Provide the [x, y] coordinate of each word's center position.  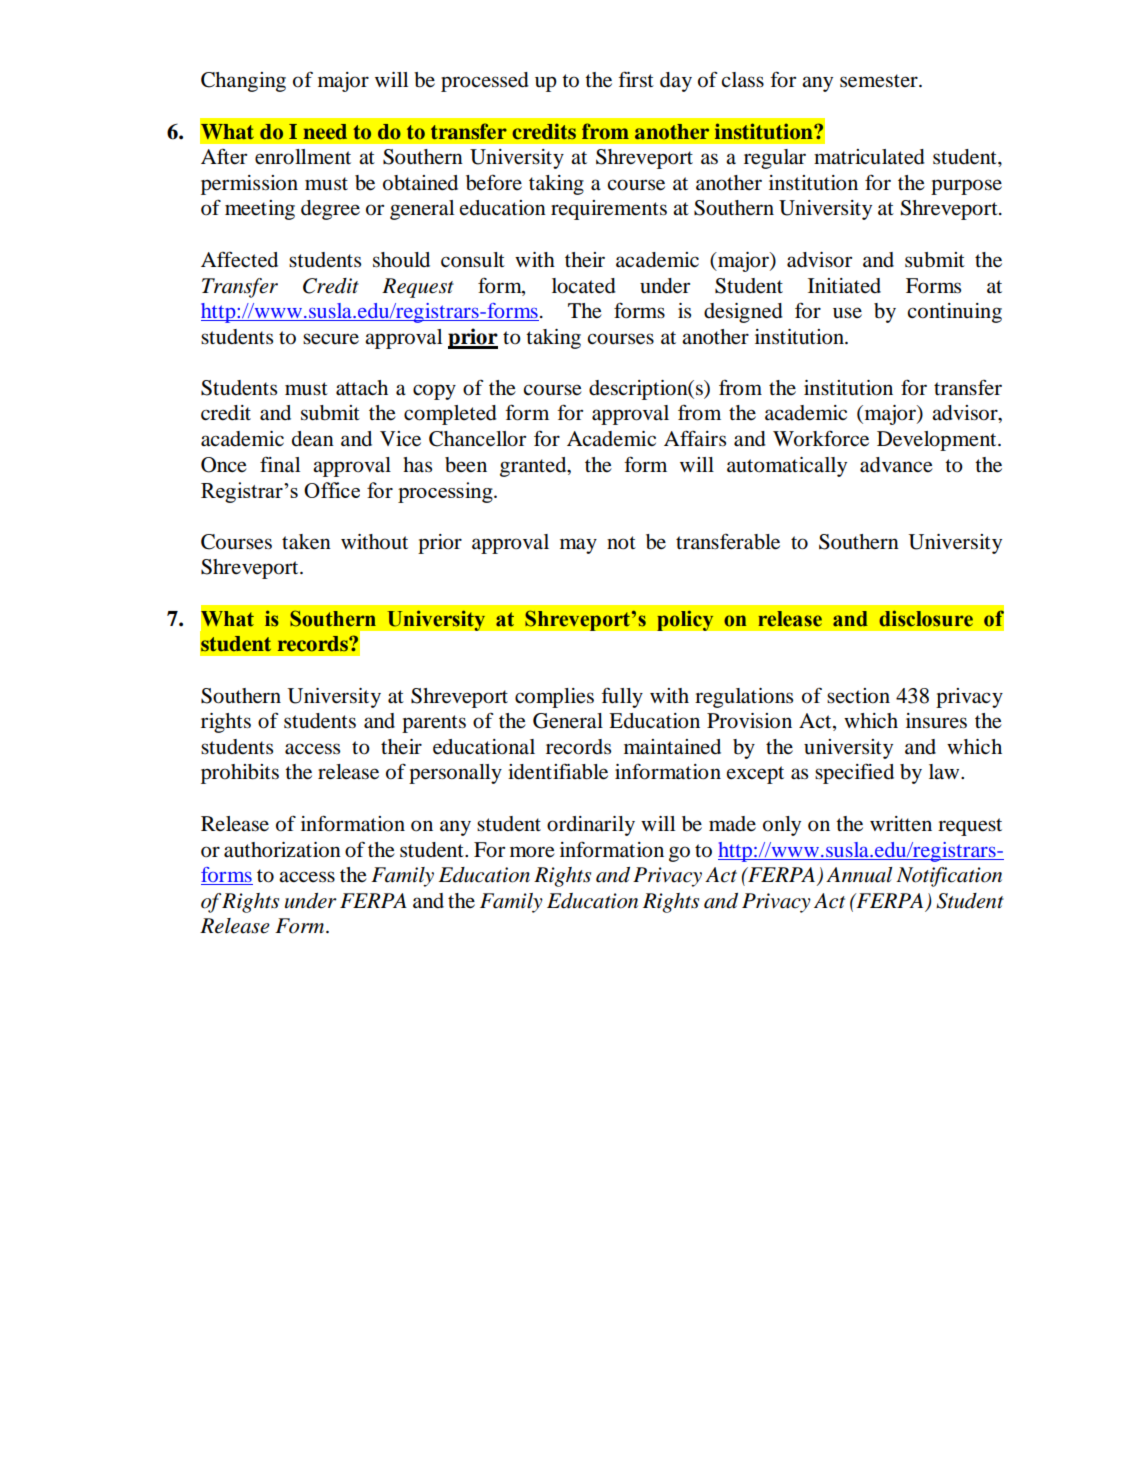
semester [880, 81]
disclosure [926, 618]
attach [362, 388]
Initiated [844, 286]
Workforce [821, 438]
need [325, 132]
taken [306, 542]
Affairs [695, 438]
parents [434, 724]
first [636, 79]
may [578, 546]
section [858, 696]
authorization [282, 850]
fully [622, 697]
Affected [239, 259]
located [584, 286]
